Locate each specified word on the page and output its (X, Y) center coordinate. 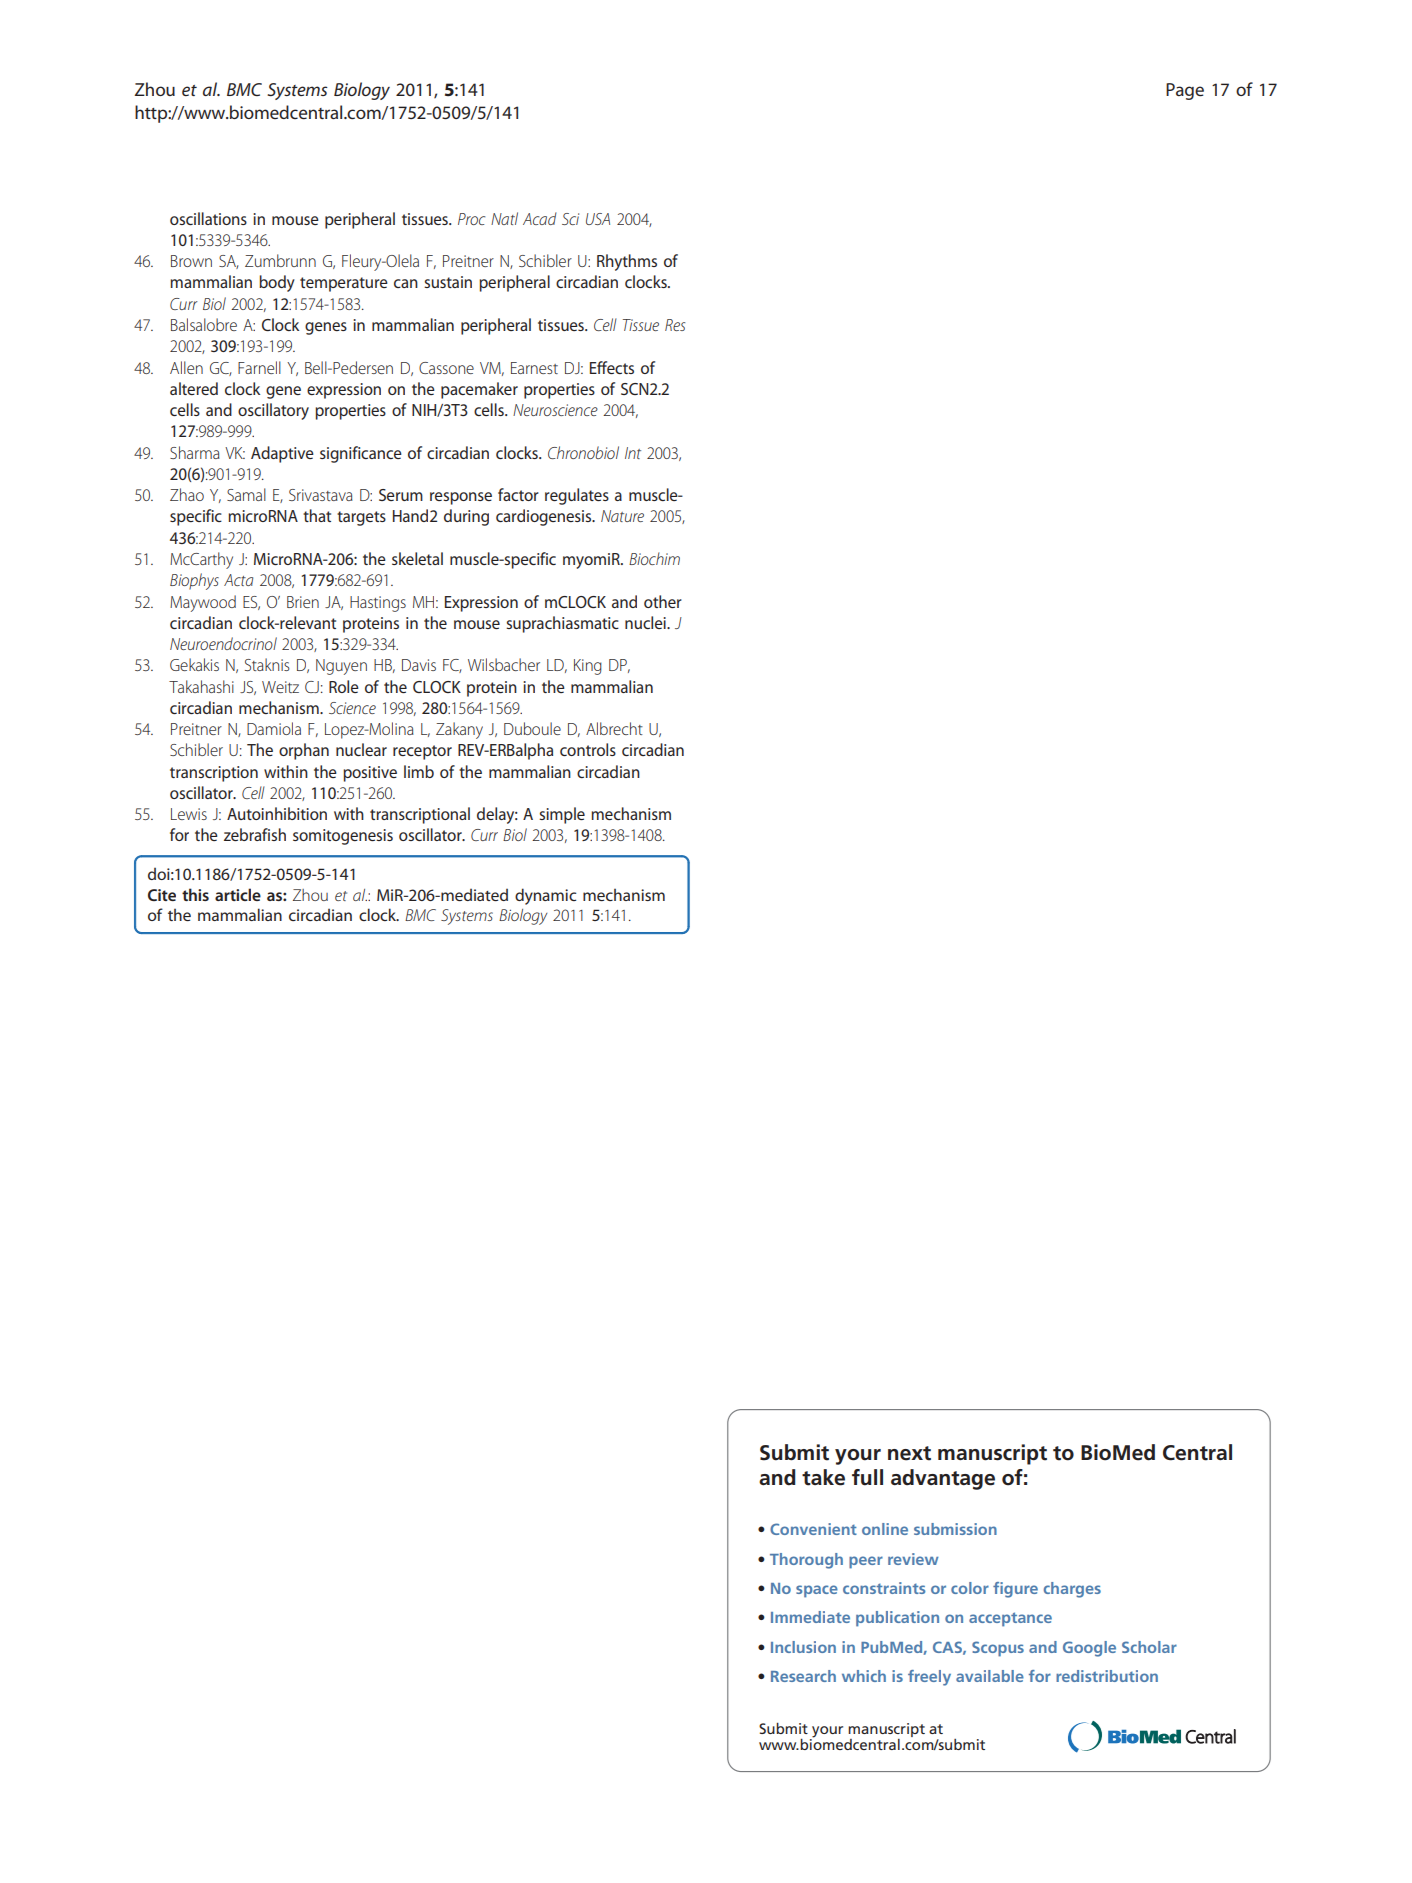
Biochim (654, 558)
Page (1185, 91)
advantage (943, 1479)
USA (598, 219)
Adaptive (282, 454)
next (909, 1453)
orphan (304, 751)
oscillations (208, 218)
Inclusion (803, 1647)
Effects (612, 367)
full (867, 1477)
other (663, 601)
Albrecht (614, 728)
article (238, 894)
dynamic (545, 896)
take (823, 1477)
